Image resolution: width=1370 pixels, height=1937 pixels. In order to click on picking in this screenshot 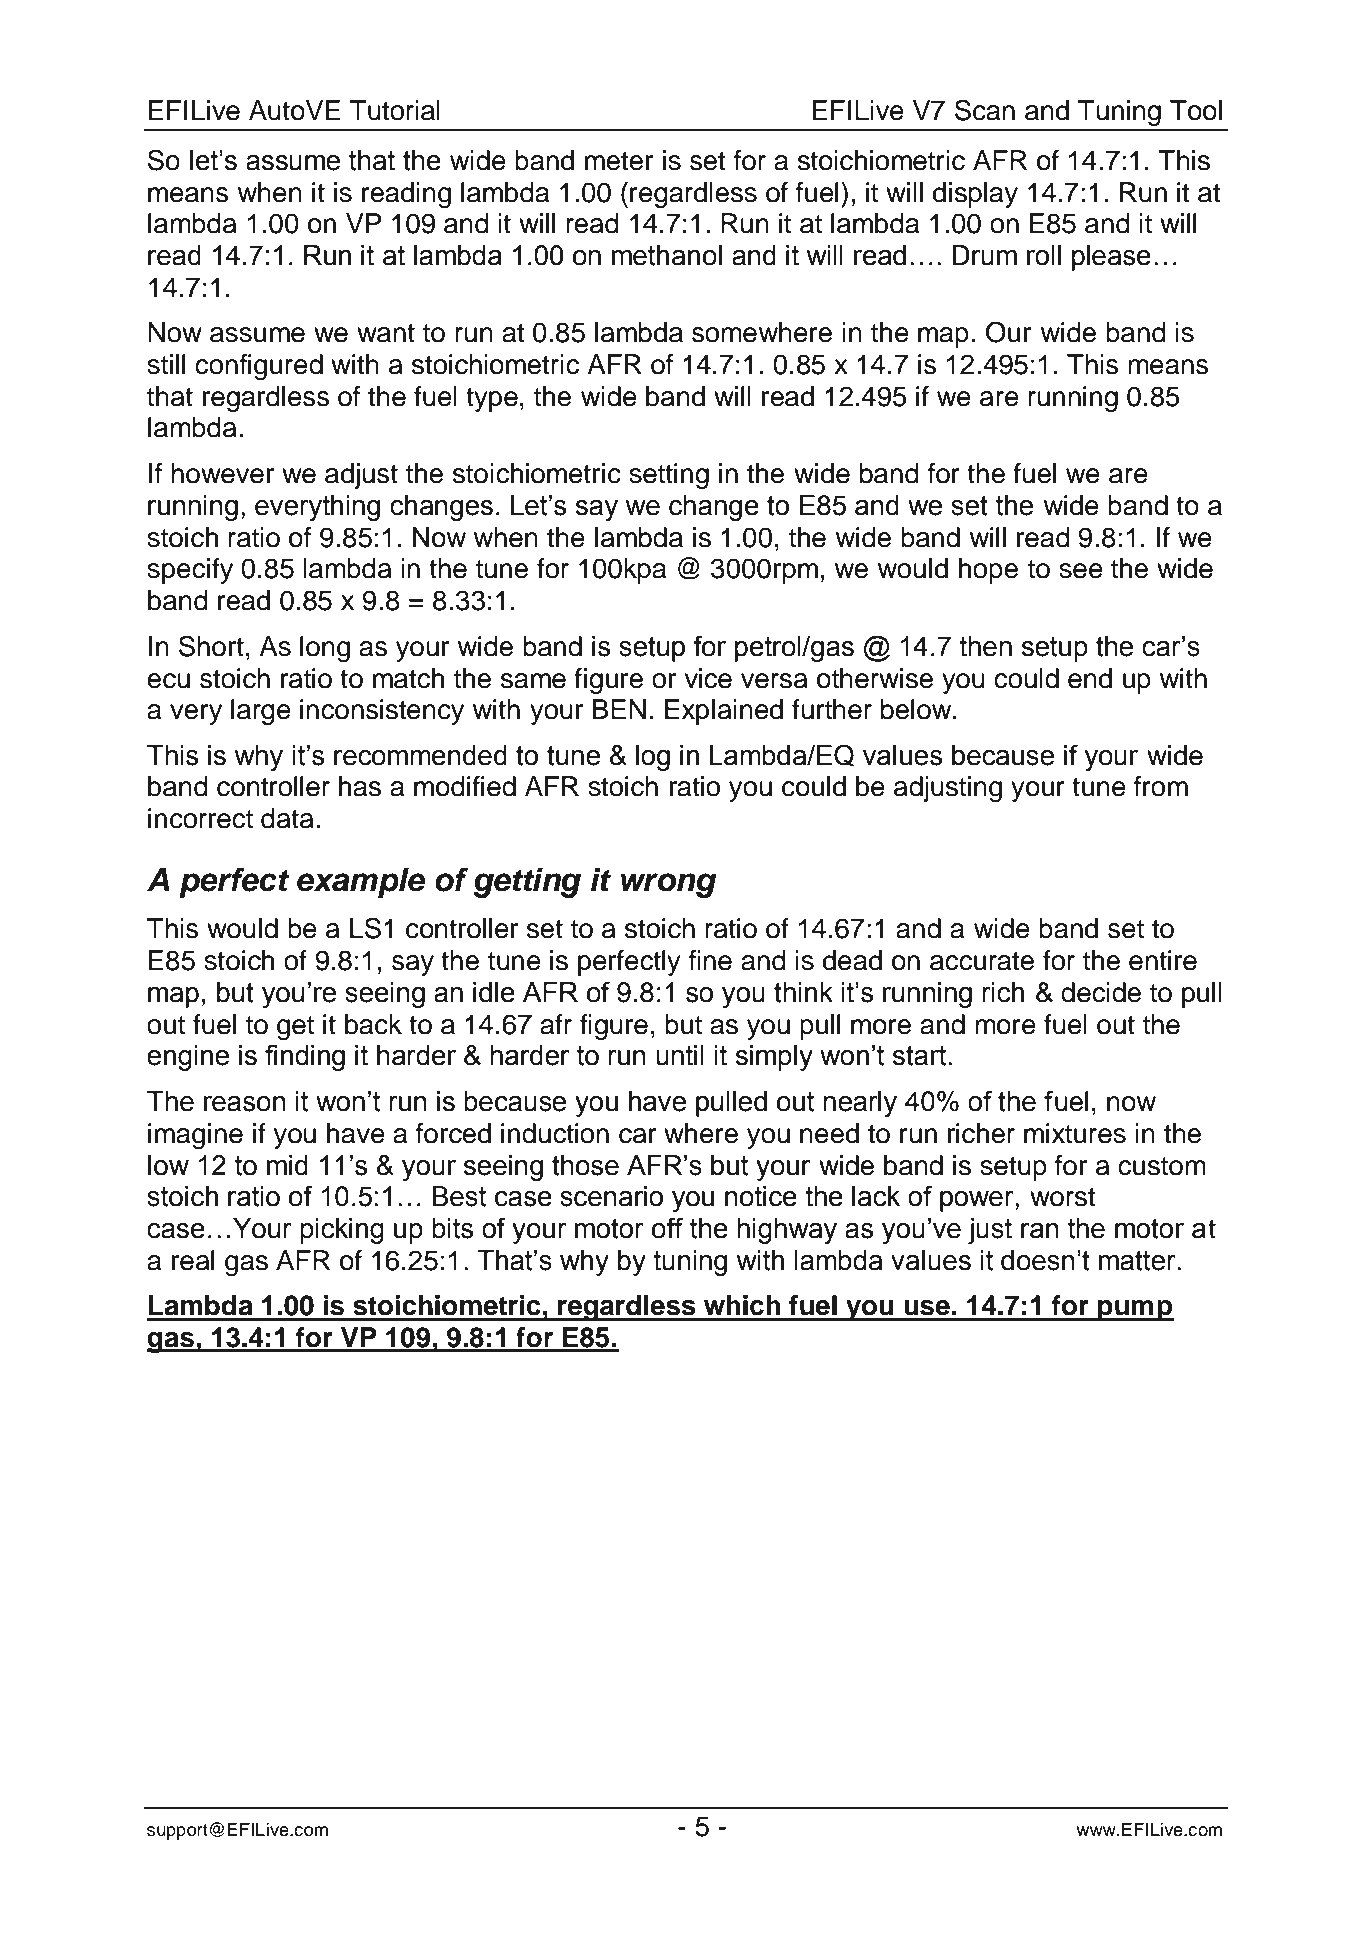, I will do `click(342, 1231)`.
